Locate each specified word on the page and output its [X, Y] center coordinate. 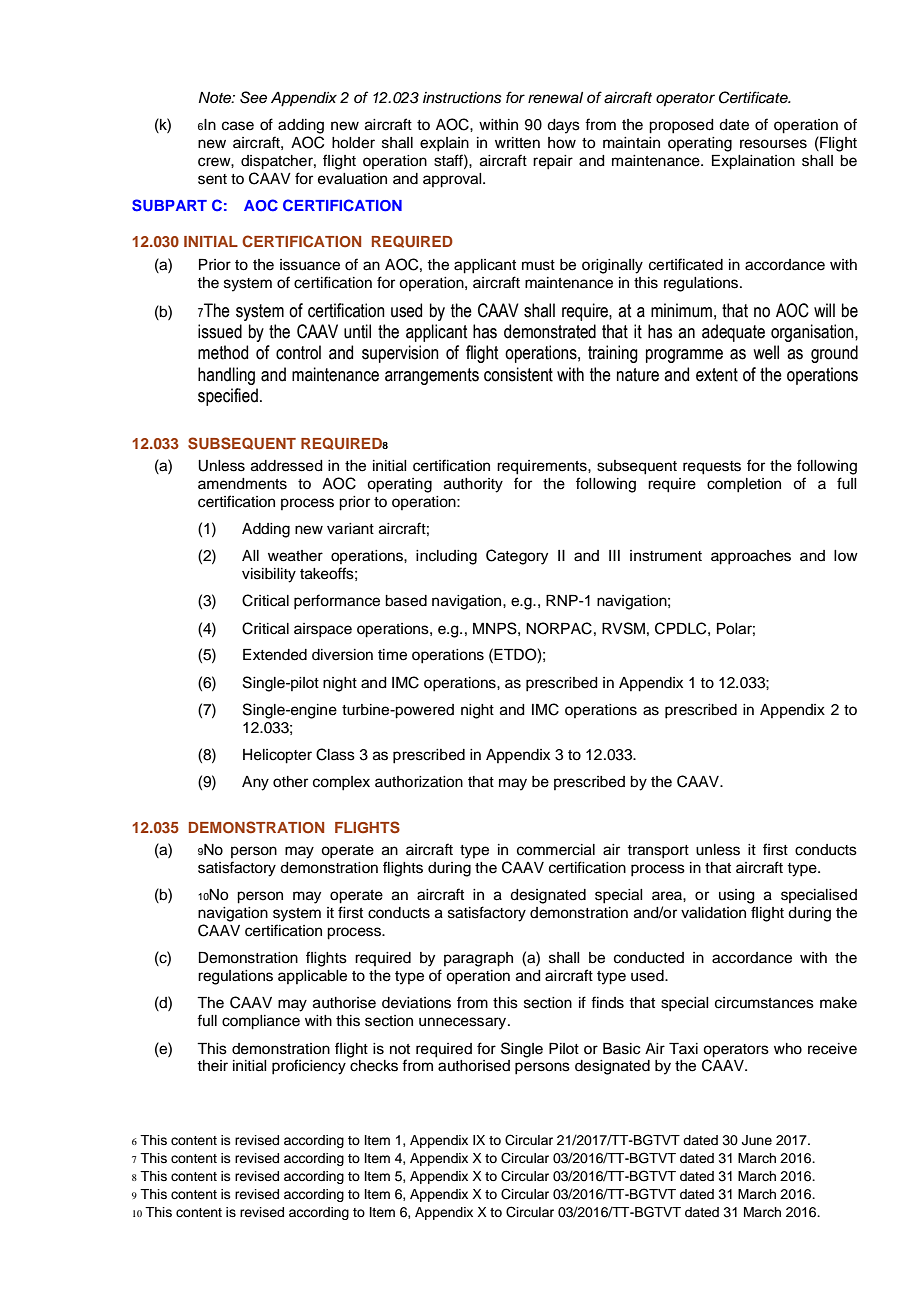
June [757, 1140]
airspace [323, 630]
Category [517, 557]
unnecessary [464, 1023]
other [290, 782]
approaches [751, 557]
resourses [773, 144]
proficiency [309, 1067]
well [766, 352]
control [298, 352]
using [737, 896]
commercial [556, 850]
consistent [518, 374]
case [238, 126]
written [517, 143]
